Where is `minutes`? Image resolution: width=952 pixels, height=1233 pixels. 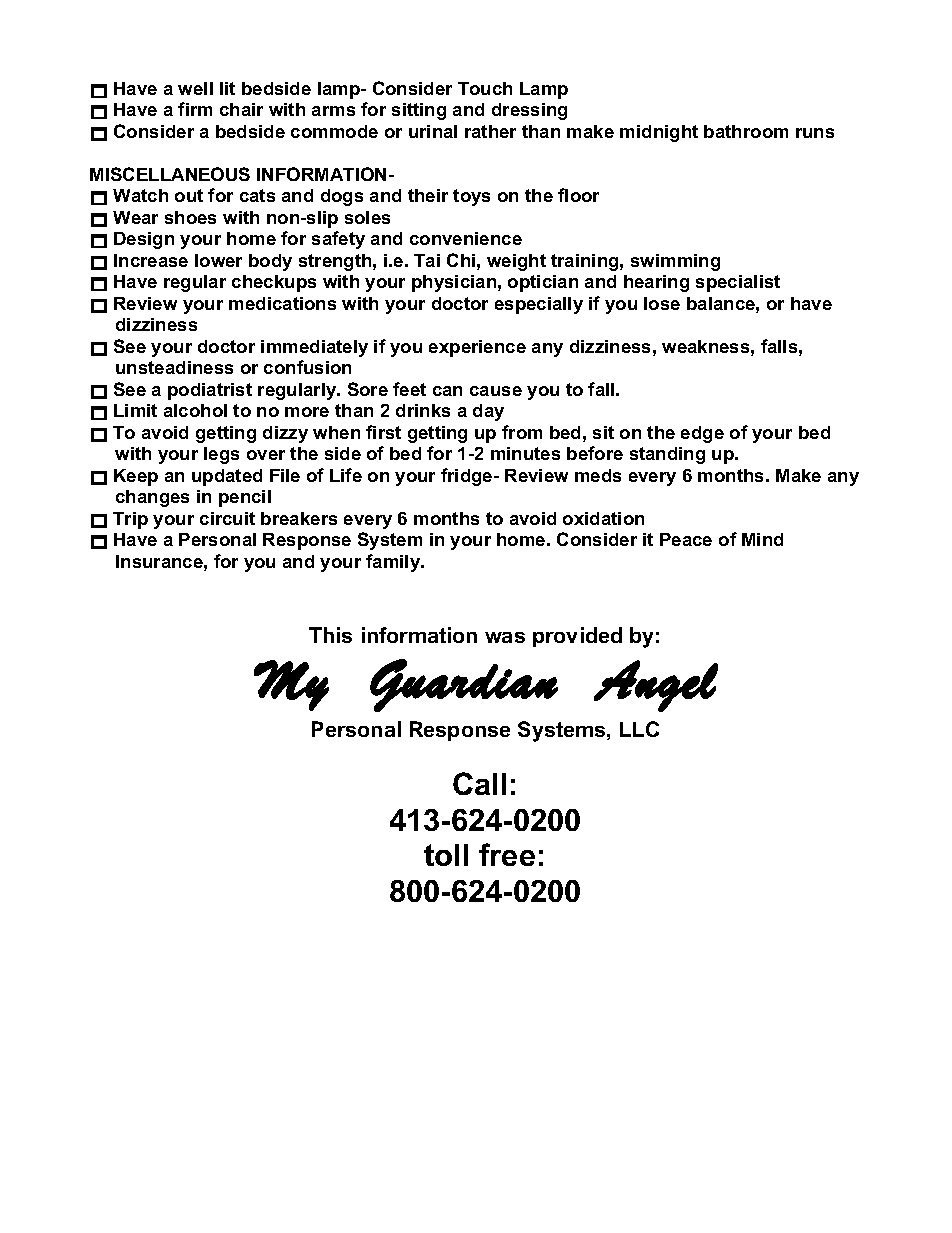
minutes is located at coordinates (525, 453).
